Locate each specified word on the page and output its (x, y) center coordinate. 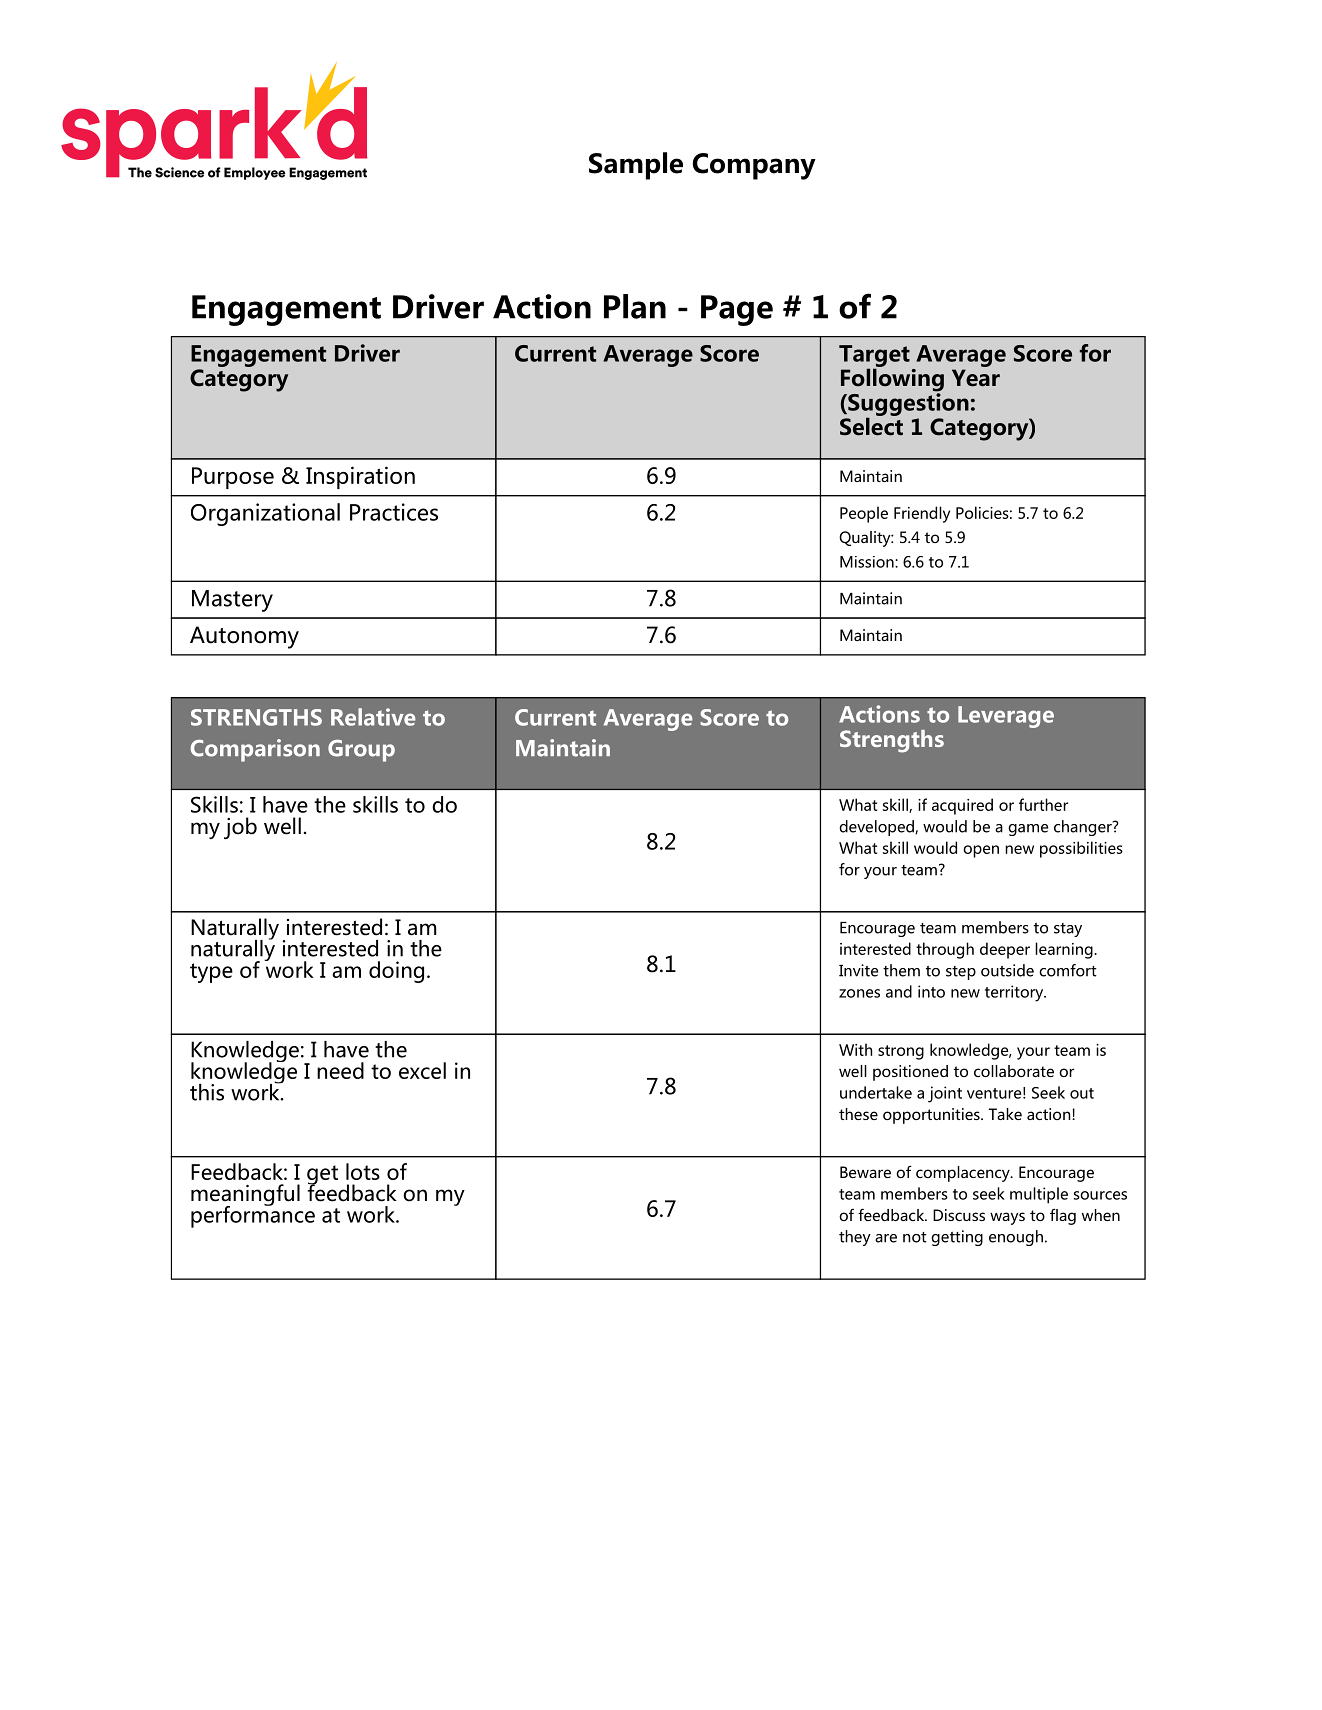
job (240, 828)
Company (754, 166)
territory (1015, 993)
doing (396, 972)
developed (877, 828)
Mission (868, 562)
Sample (636, 166)
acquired (962, 806)
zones (859, 993)
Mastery (232, 601)
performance (253, 1215)
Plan (635, 306)
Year (976, 378)
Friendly (922, 514)
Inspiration (360, 477)
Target (874, 357)
